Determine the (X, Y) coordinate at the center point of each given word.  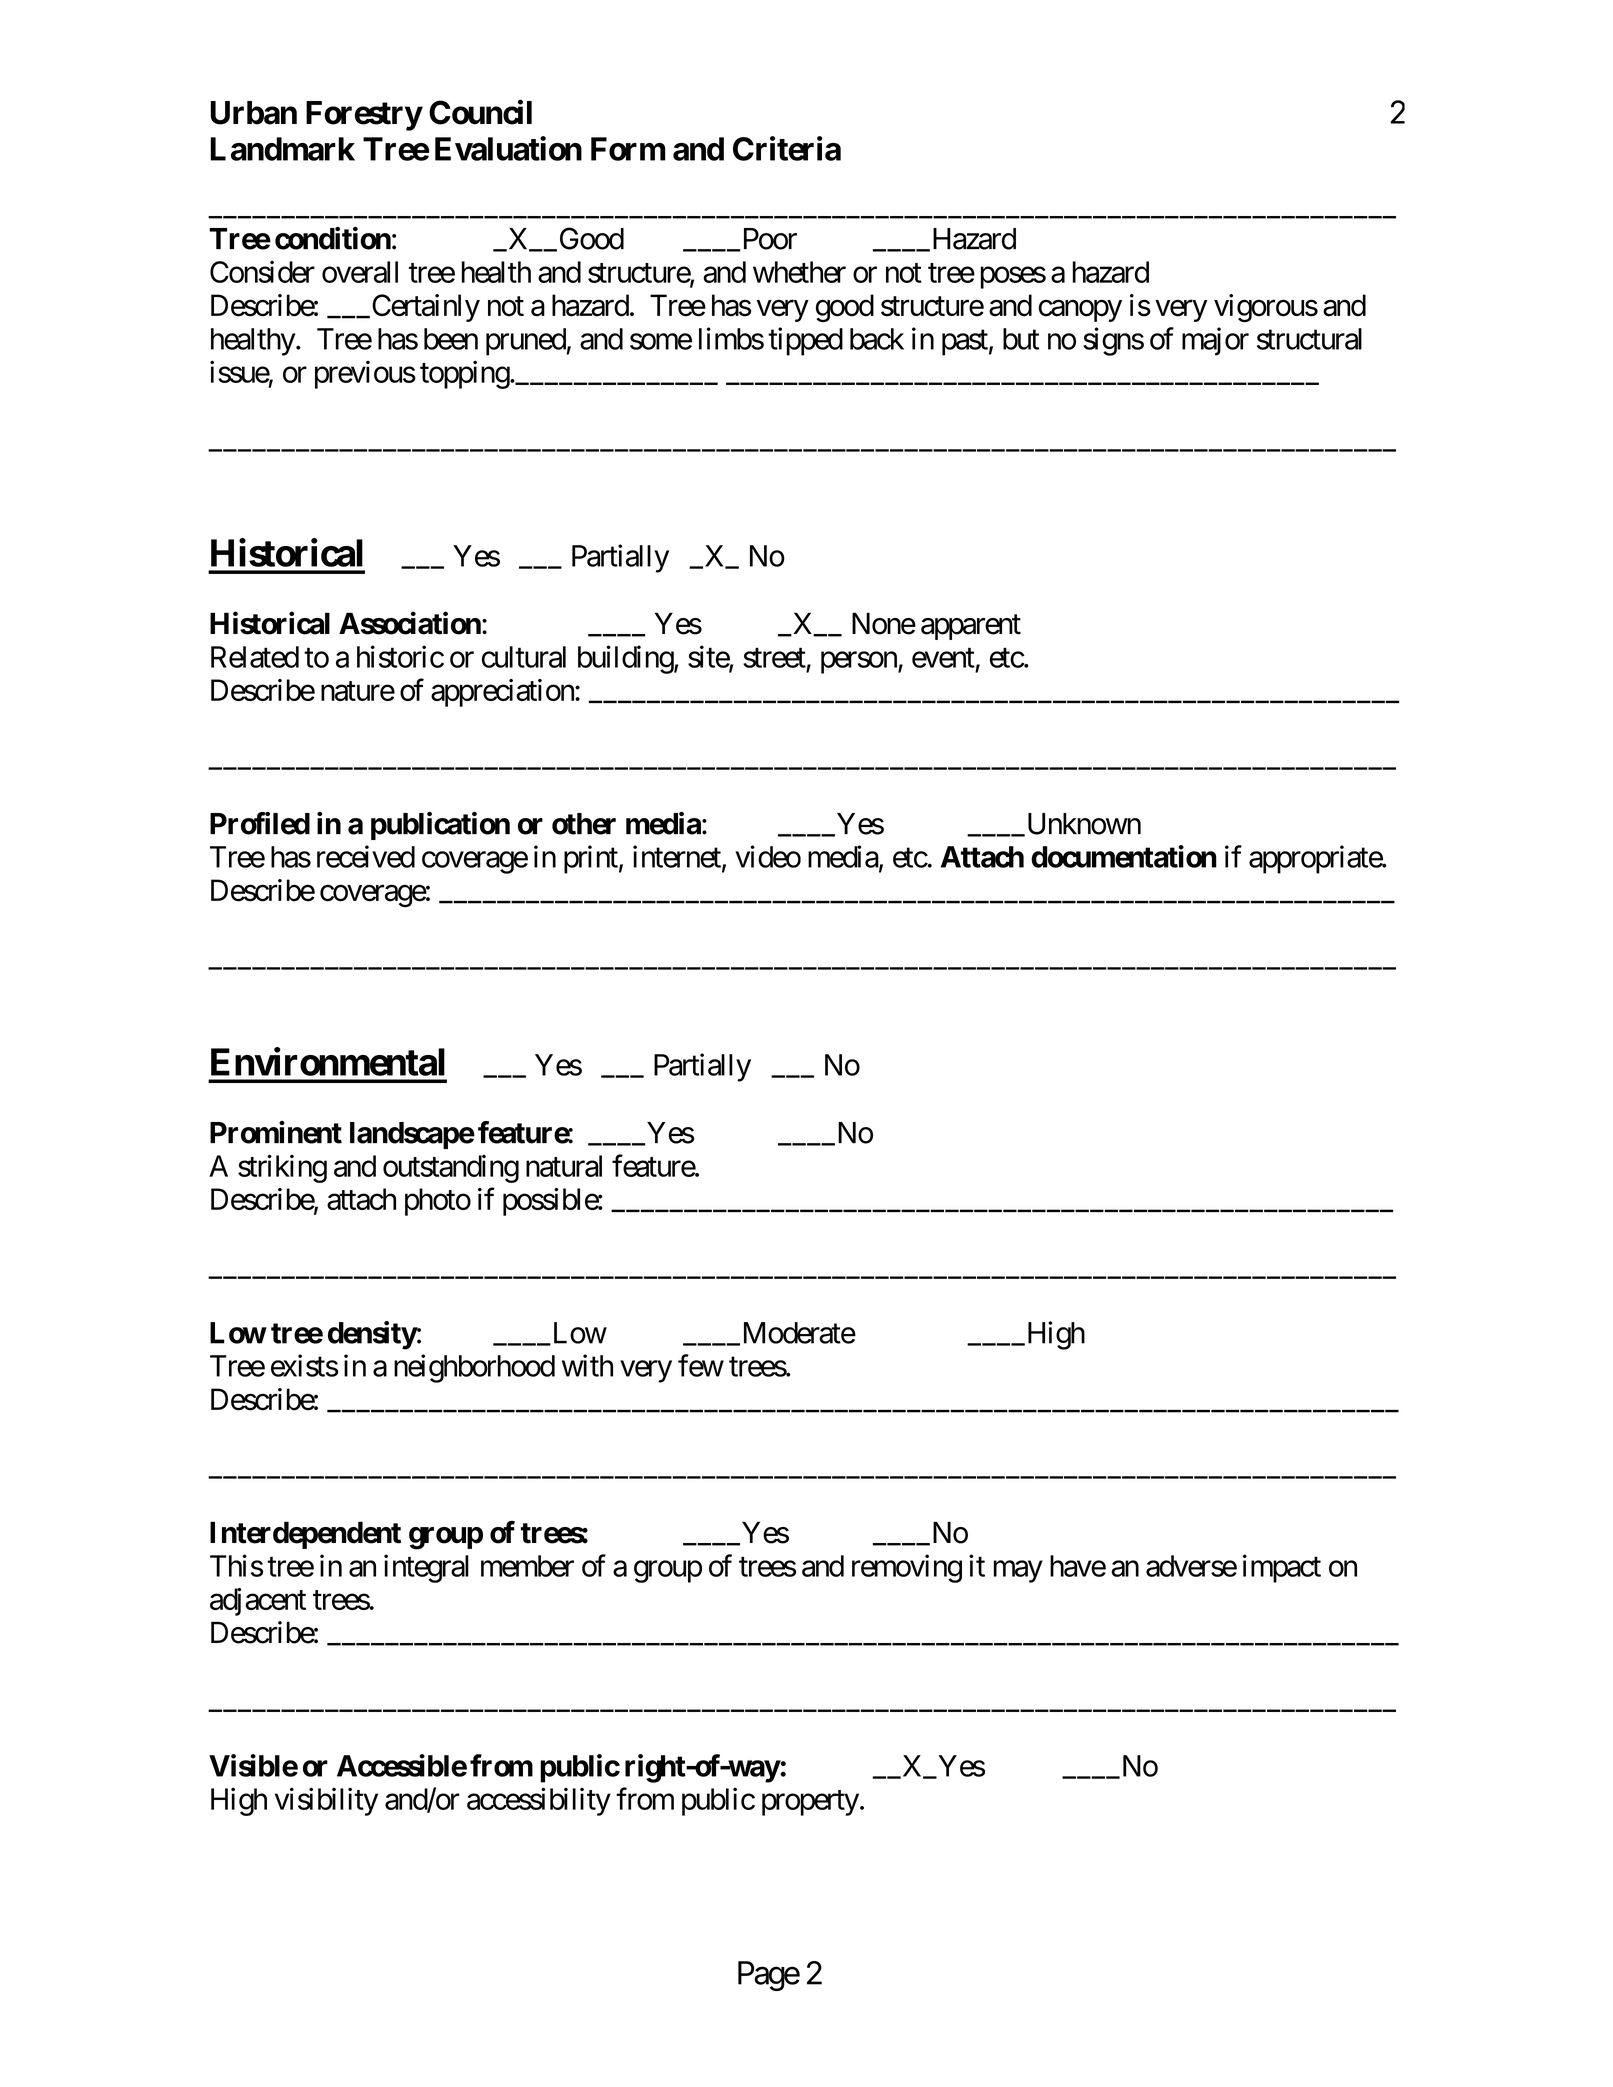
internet (678, 857)
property (810, 1803)
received (366, 856)
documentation (1124, 856)
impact (1282, 1568)
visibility (326, 1801)
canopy (1080, 311)
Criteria (787, 148)
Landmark (282, 149)
